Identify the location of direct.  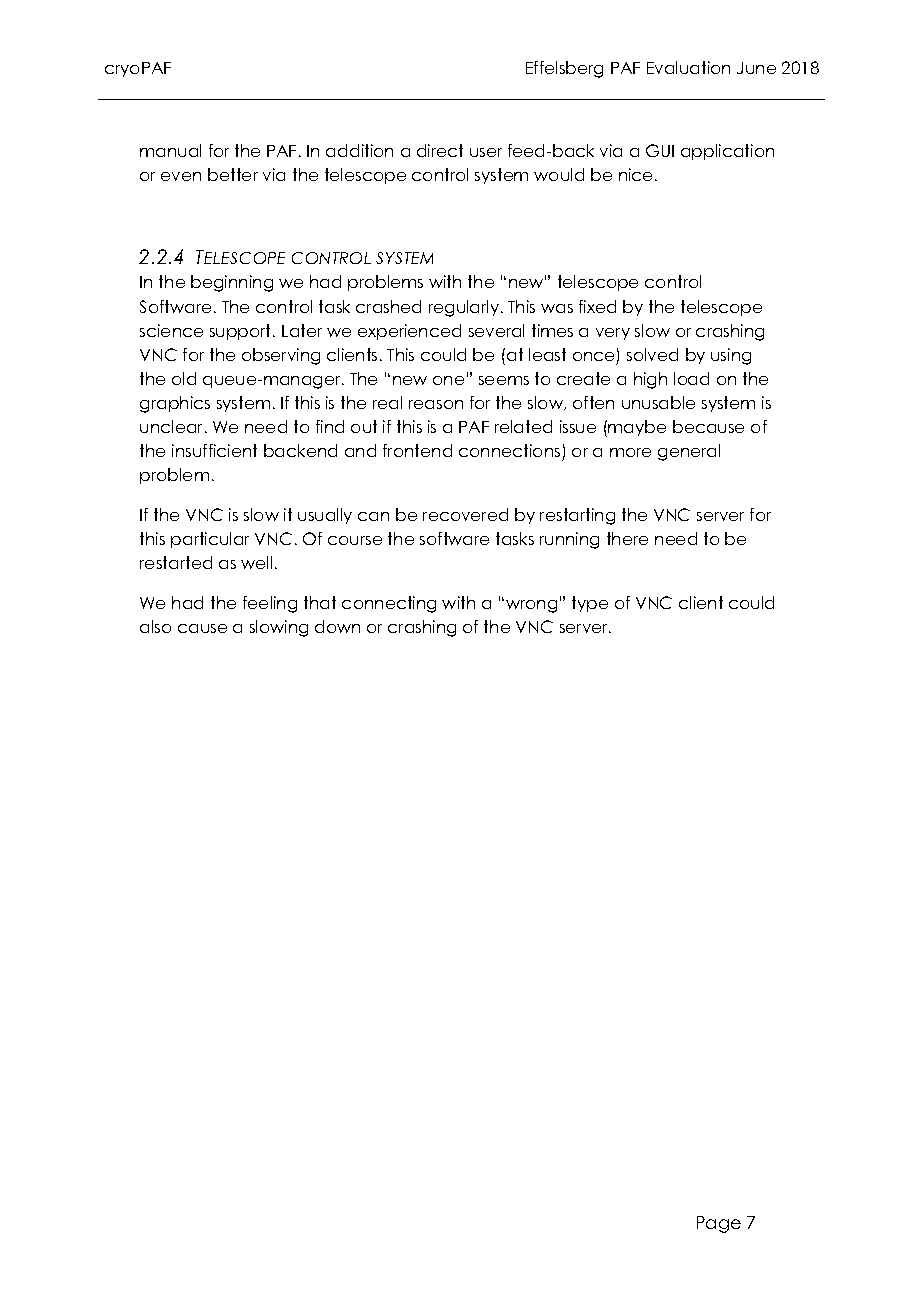
(440, 150).
